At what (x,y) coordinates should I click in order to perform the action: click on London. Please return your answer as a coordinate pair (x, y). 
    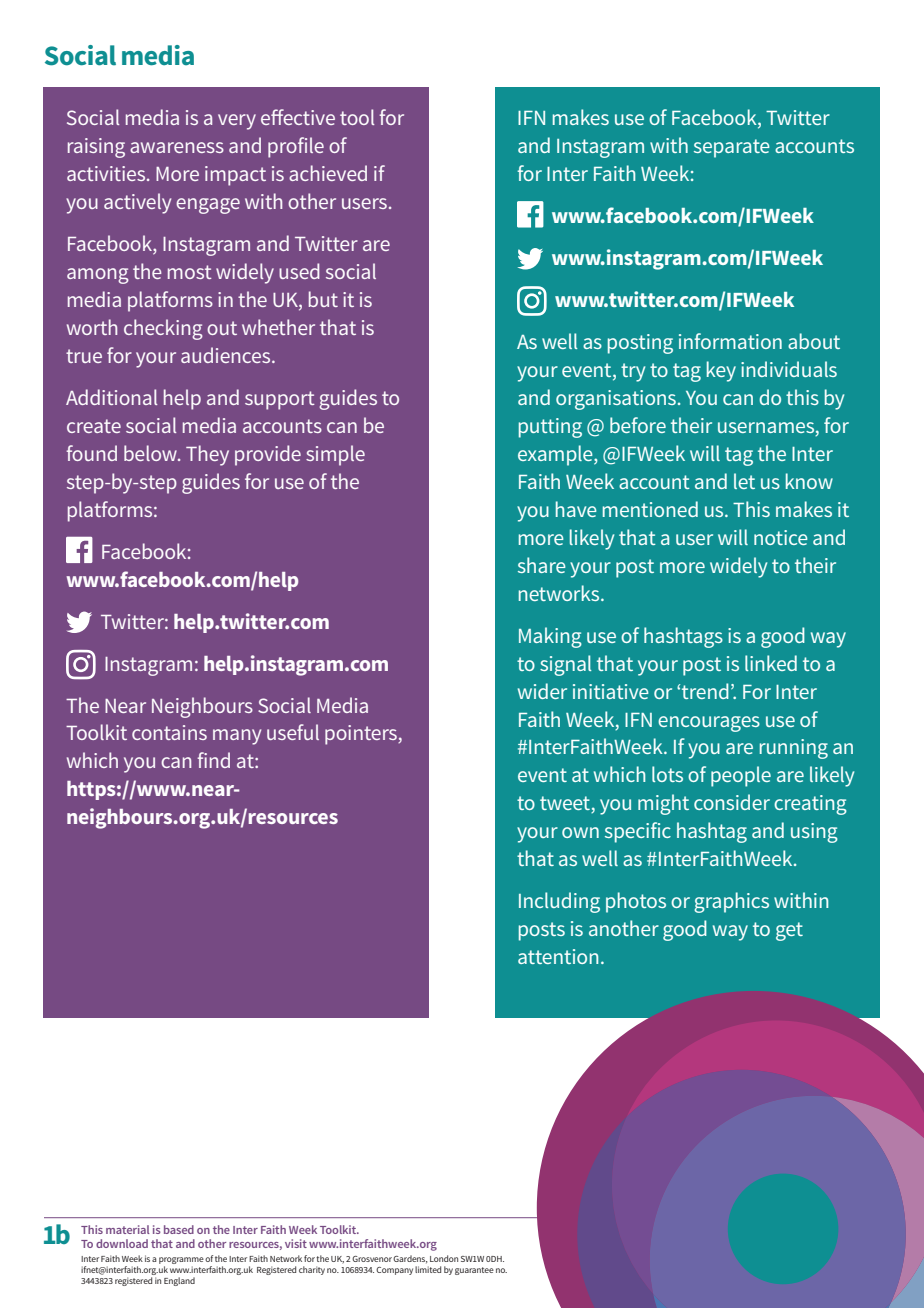
    Looking at the image, I should click on (444, 1258).
